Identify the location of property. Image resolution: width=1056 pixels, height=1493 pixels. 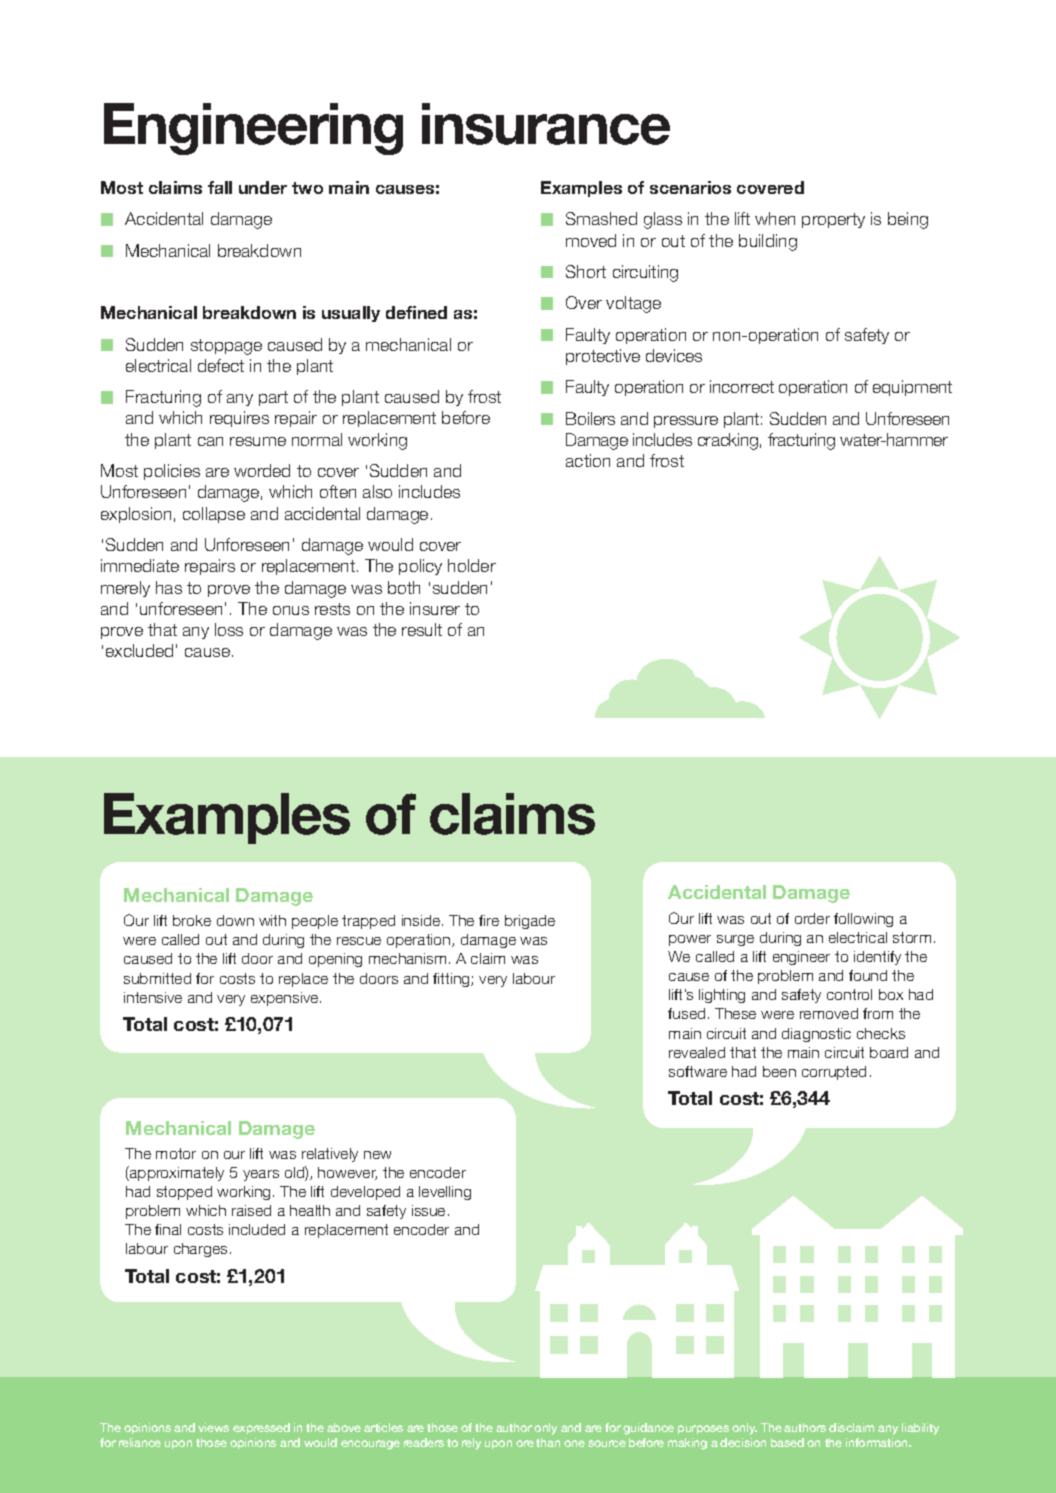
(833, 220).
